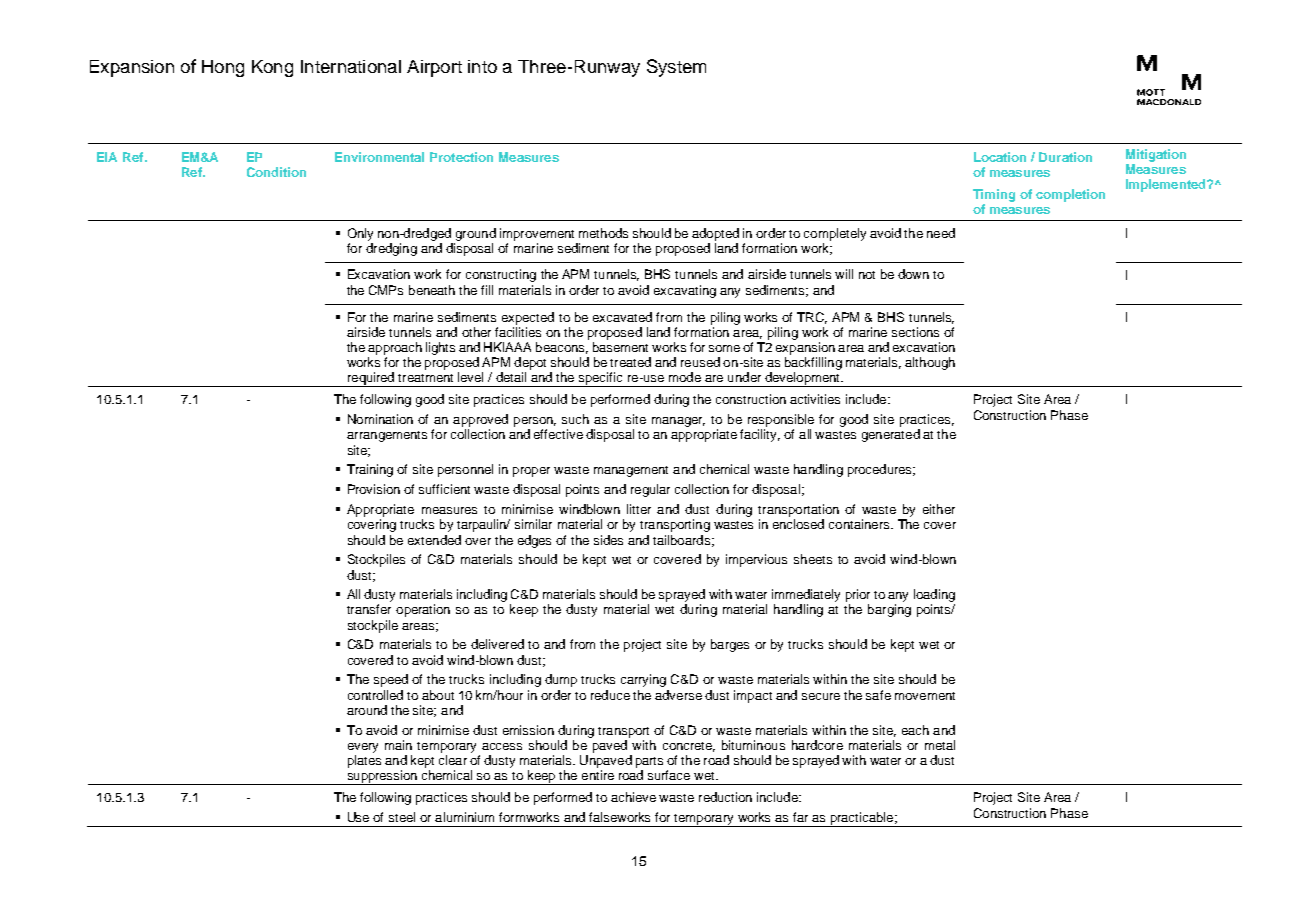  Describe the element at coordinates (622, 317) in the image. I see `excavated` at that location.
